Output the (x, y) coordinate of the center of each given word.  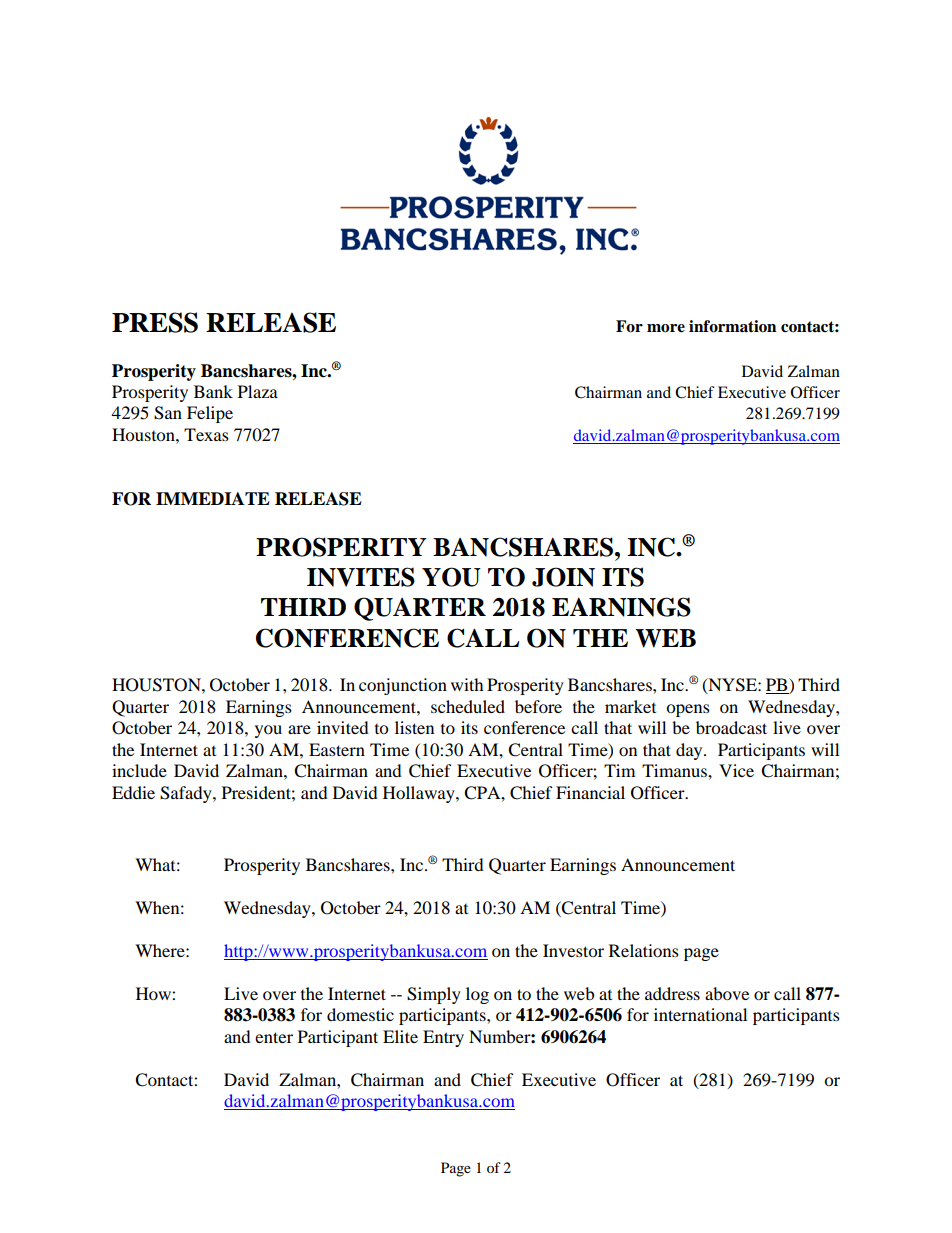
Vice (736, 770)
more (666, 328)
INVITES (361, 577)
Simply (434, 995)
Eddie (133, 792)
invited (343, 727)
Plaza (258, 391)
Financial (590, 792)
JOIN (563, 577)
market (630, 706)
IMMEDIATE (213, 498)
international (700, 1014)
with (467, 684)
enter (274, 1037)
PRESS (155, 322)
